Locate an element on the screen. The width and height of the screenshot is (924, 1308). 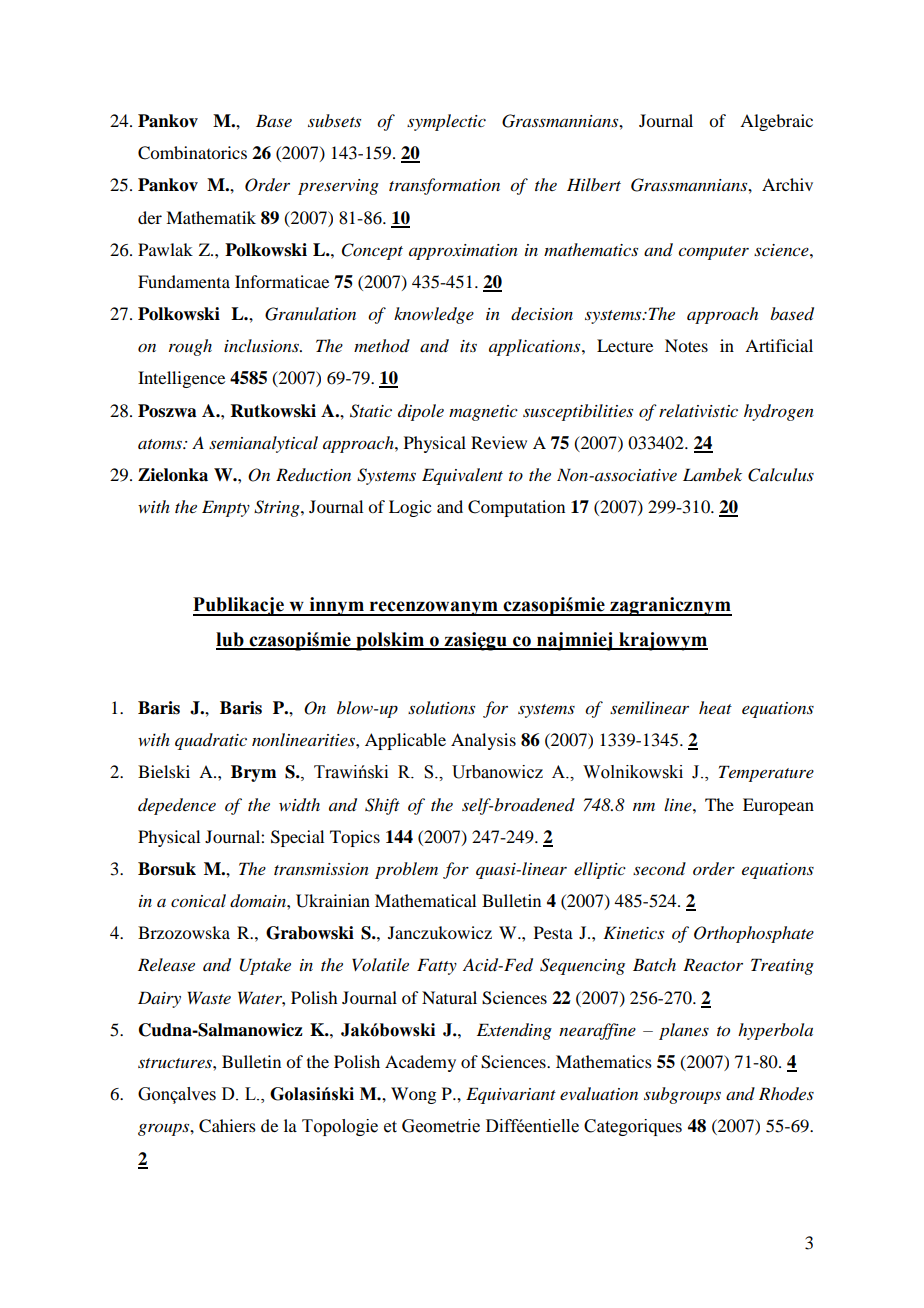
Geometrie is located at coordinates (441, 1126).
